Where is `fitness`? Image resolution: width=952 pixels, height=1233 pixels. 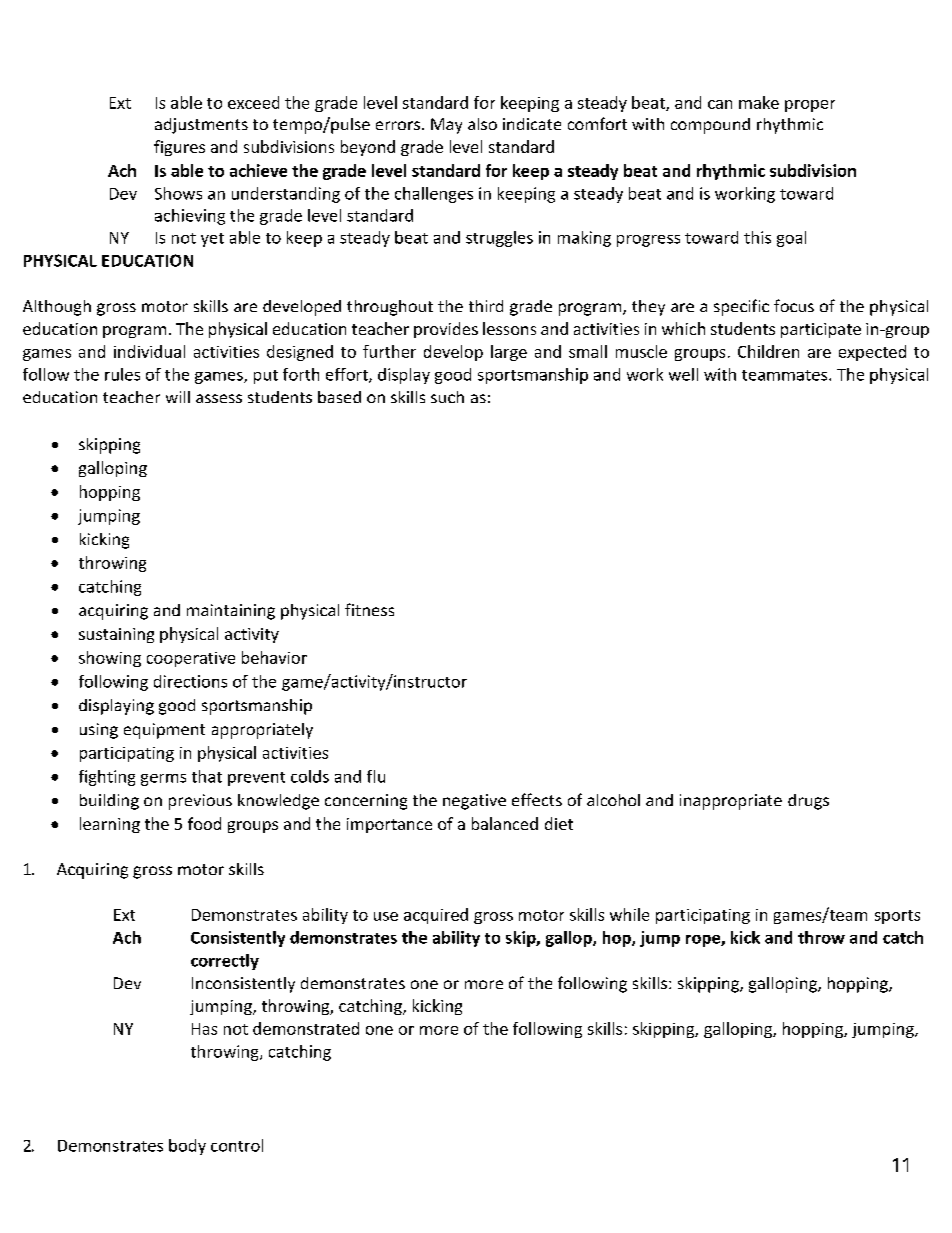
fitness is located at coordinates (369, 609).
